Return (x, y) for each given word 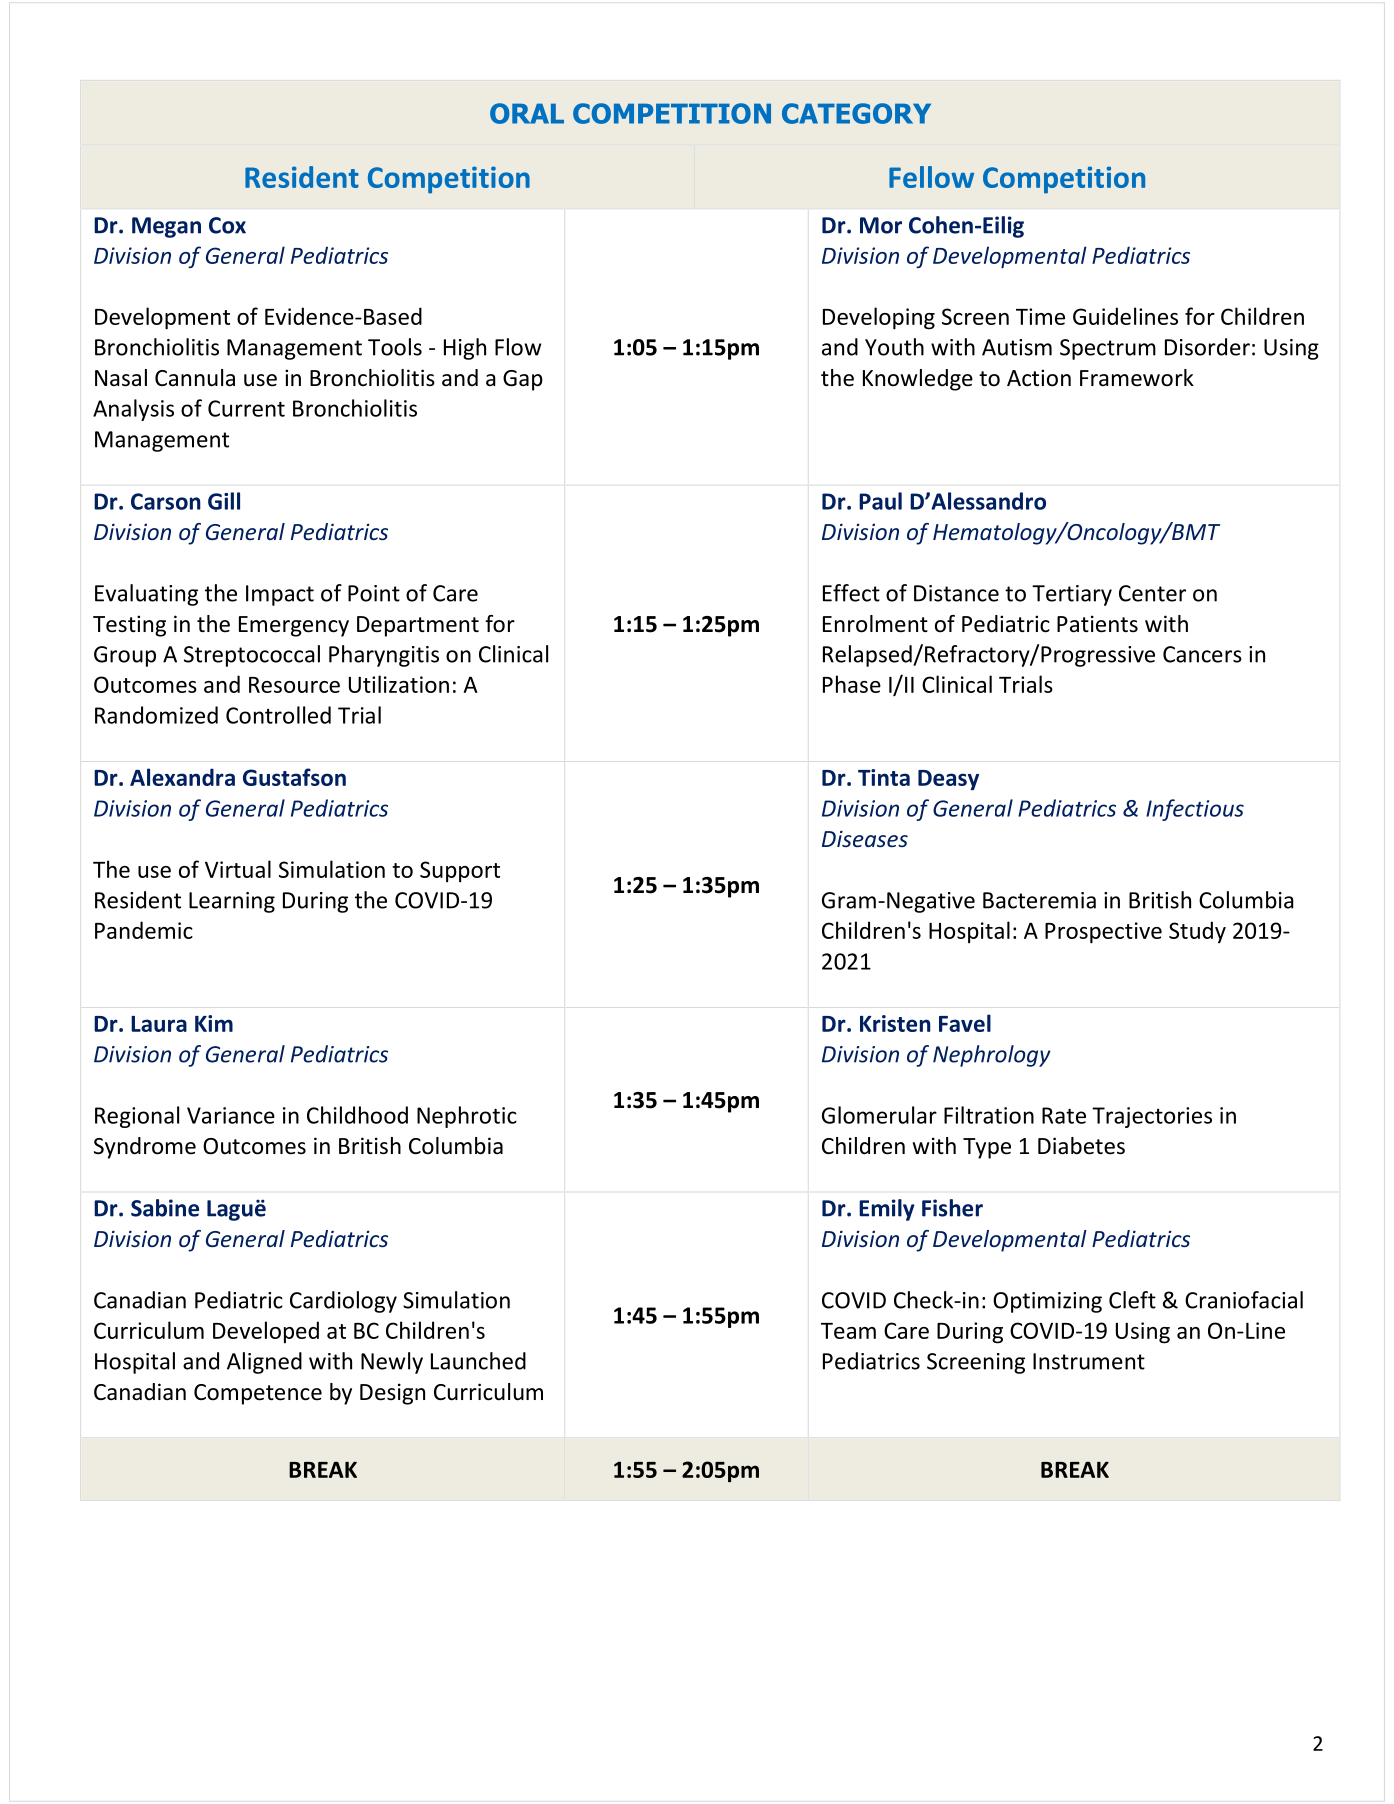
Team (848, 1331)
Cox (227, 225)
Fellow (931, 177)
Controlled (278, 715)
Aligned (264, 1363)
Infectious (1195, 810)
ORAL (527, 113)
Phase (852, 684)
